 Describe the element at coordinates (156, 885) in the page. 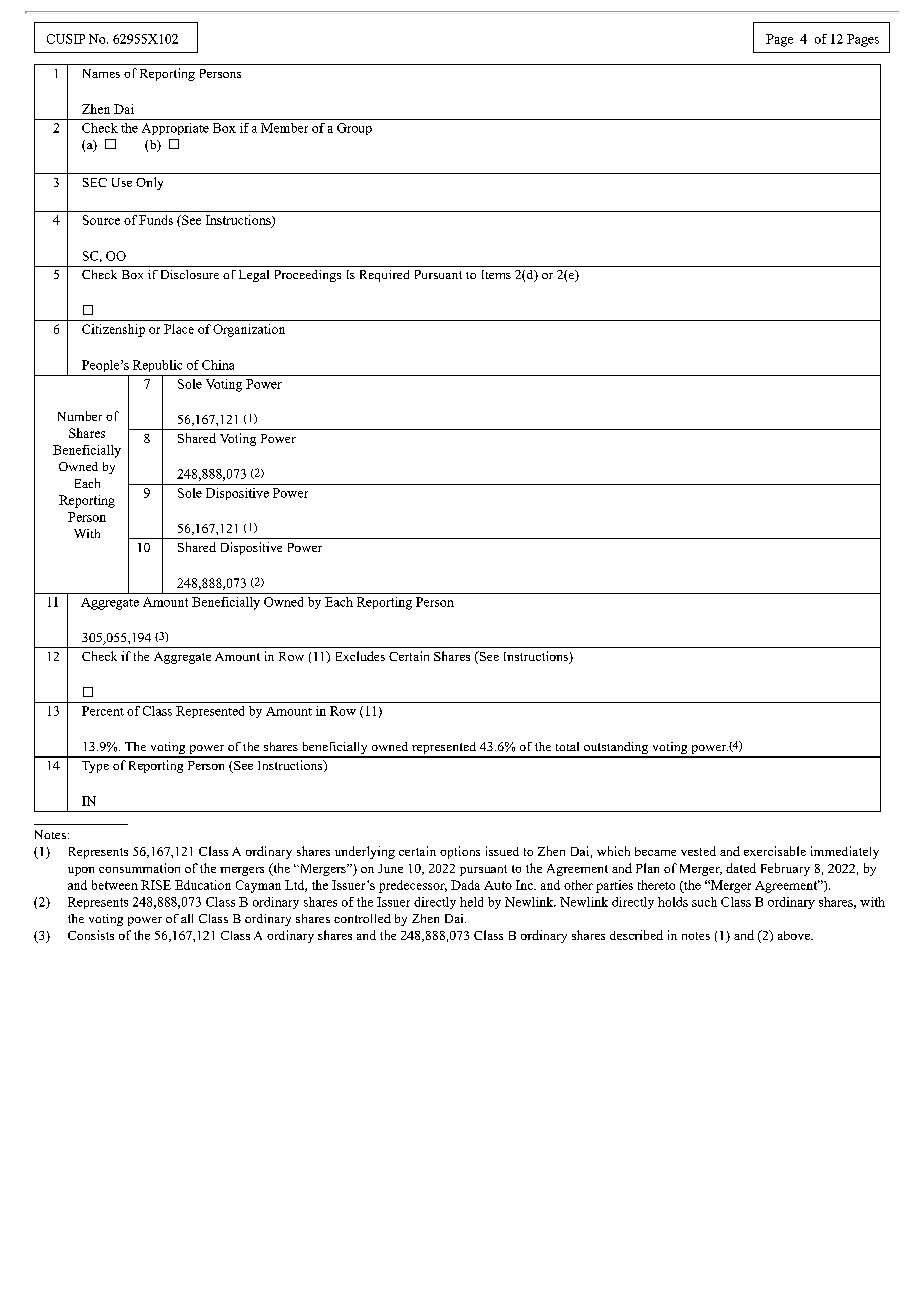

I see `RISE` at that location.
